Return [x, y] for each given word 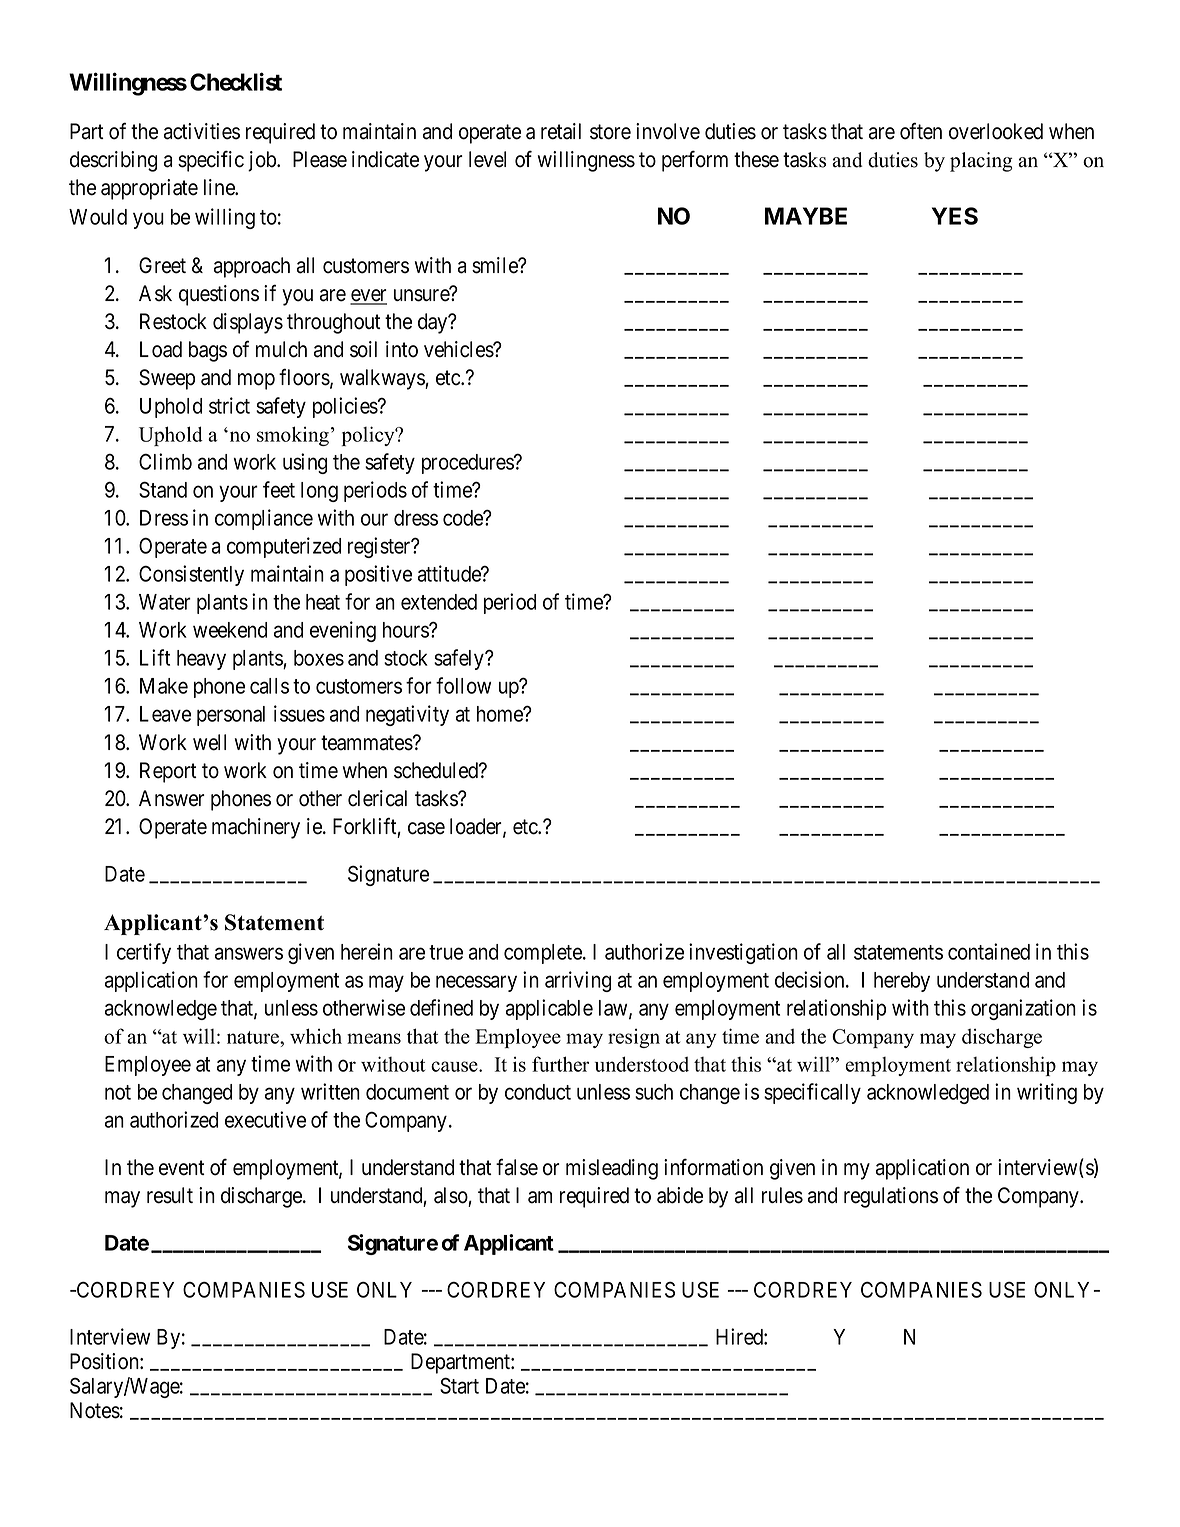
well [209, 742]
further [560, 1064]
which [316, 1036]
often [921, 131]
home [501, 714]
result [170, 1195]
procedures [468, 464]
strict [229, 405]
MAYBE [806, 216]
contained [989, 951]
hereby [902, 982]
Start [459, 1385]
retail [561, 131]
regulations [891, 1197]
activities [202, 131]
